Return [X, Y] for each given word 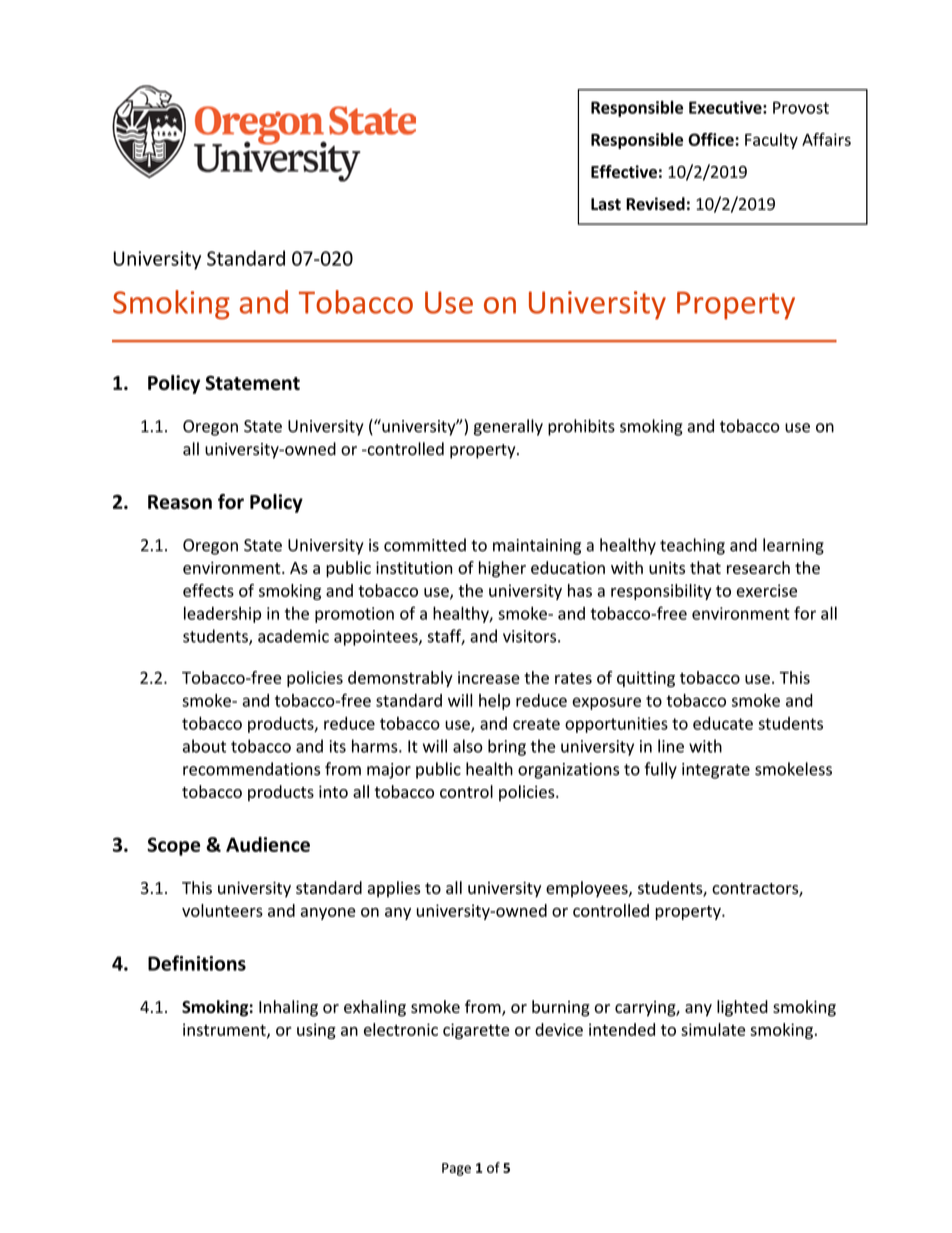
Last [606, 204]
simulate [713, 1029]
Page [456, 1169]
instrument [225, 1030]
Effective [624, 171]
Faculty [771, 141]
